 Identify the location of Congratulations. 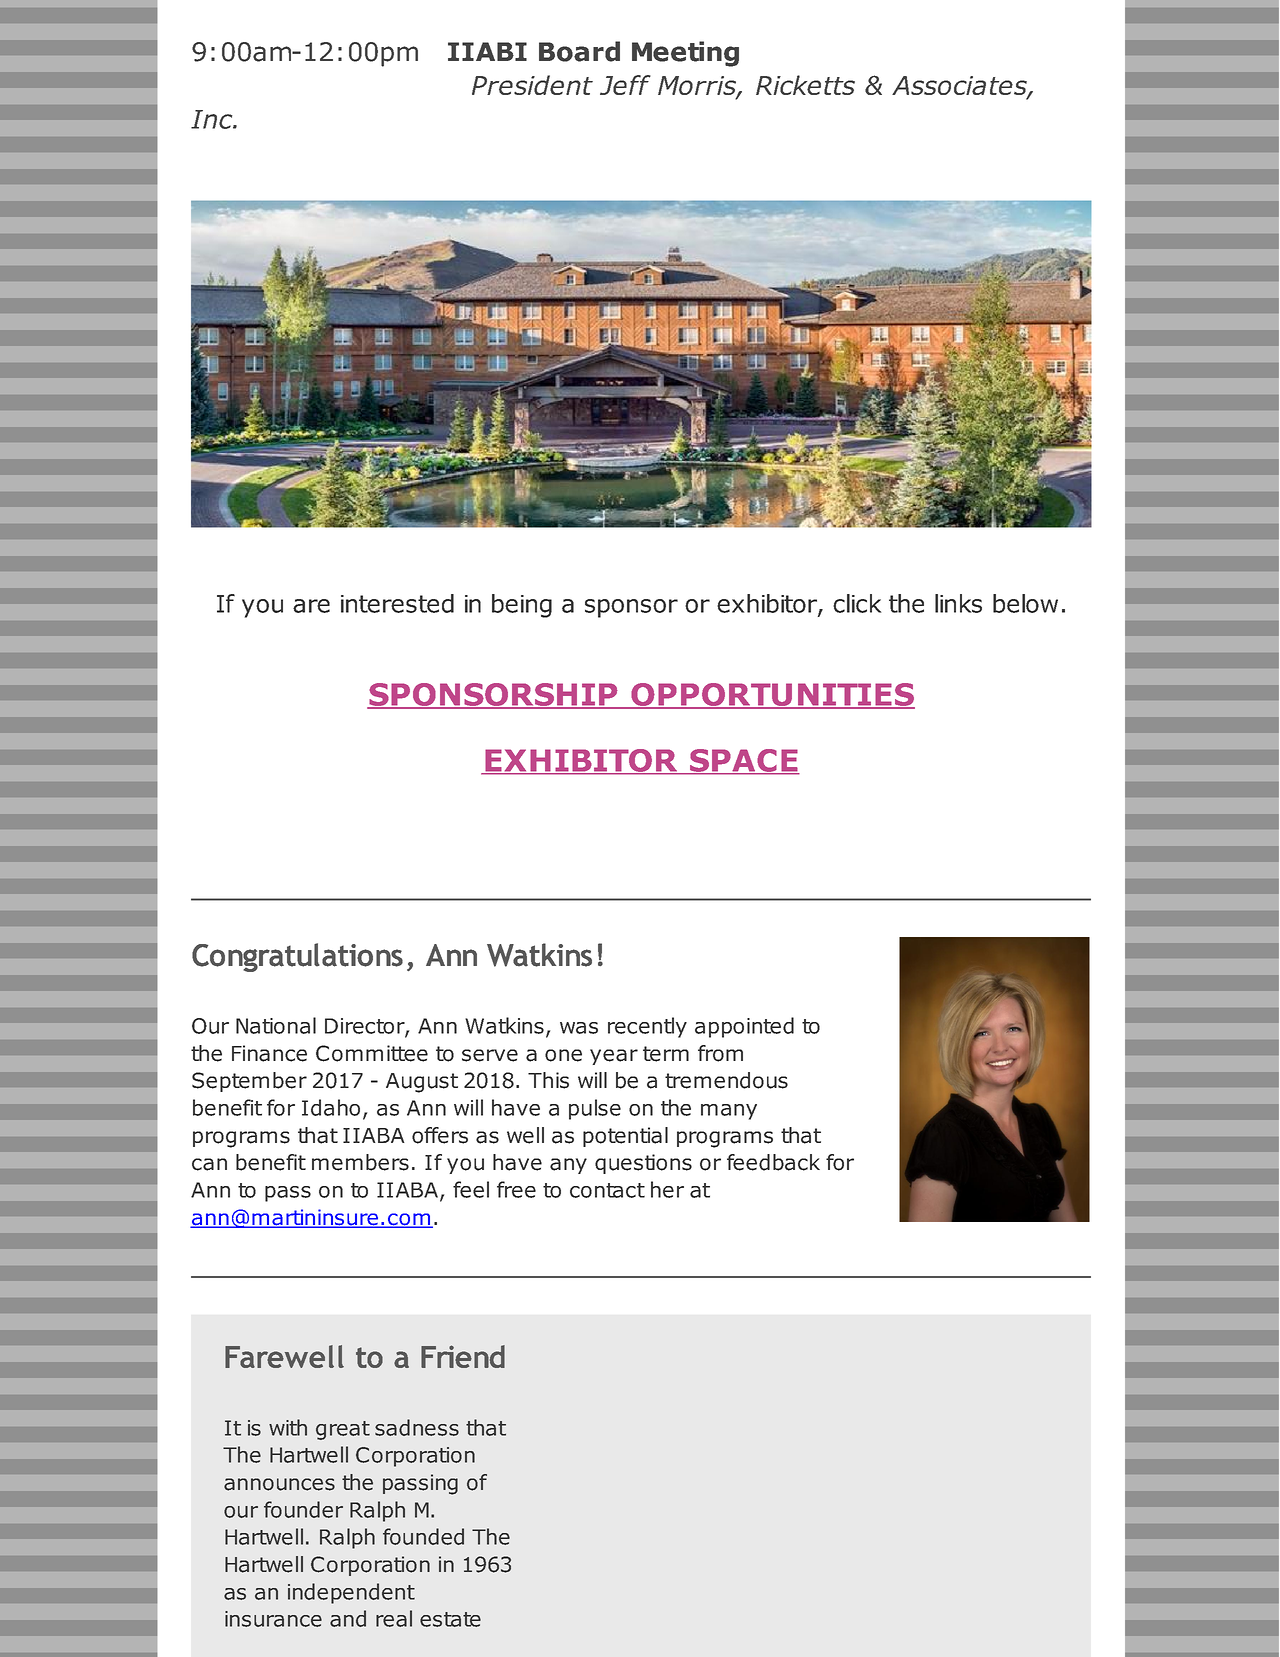
(297, 957).
